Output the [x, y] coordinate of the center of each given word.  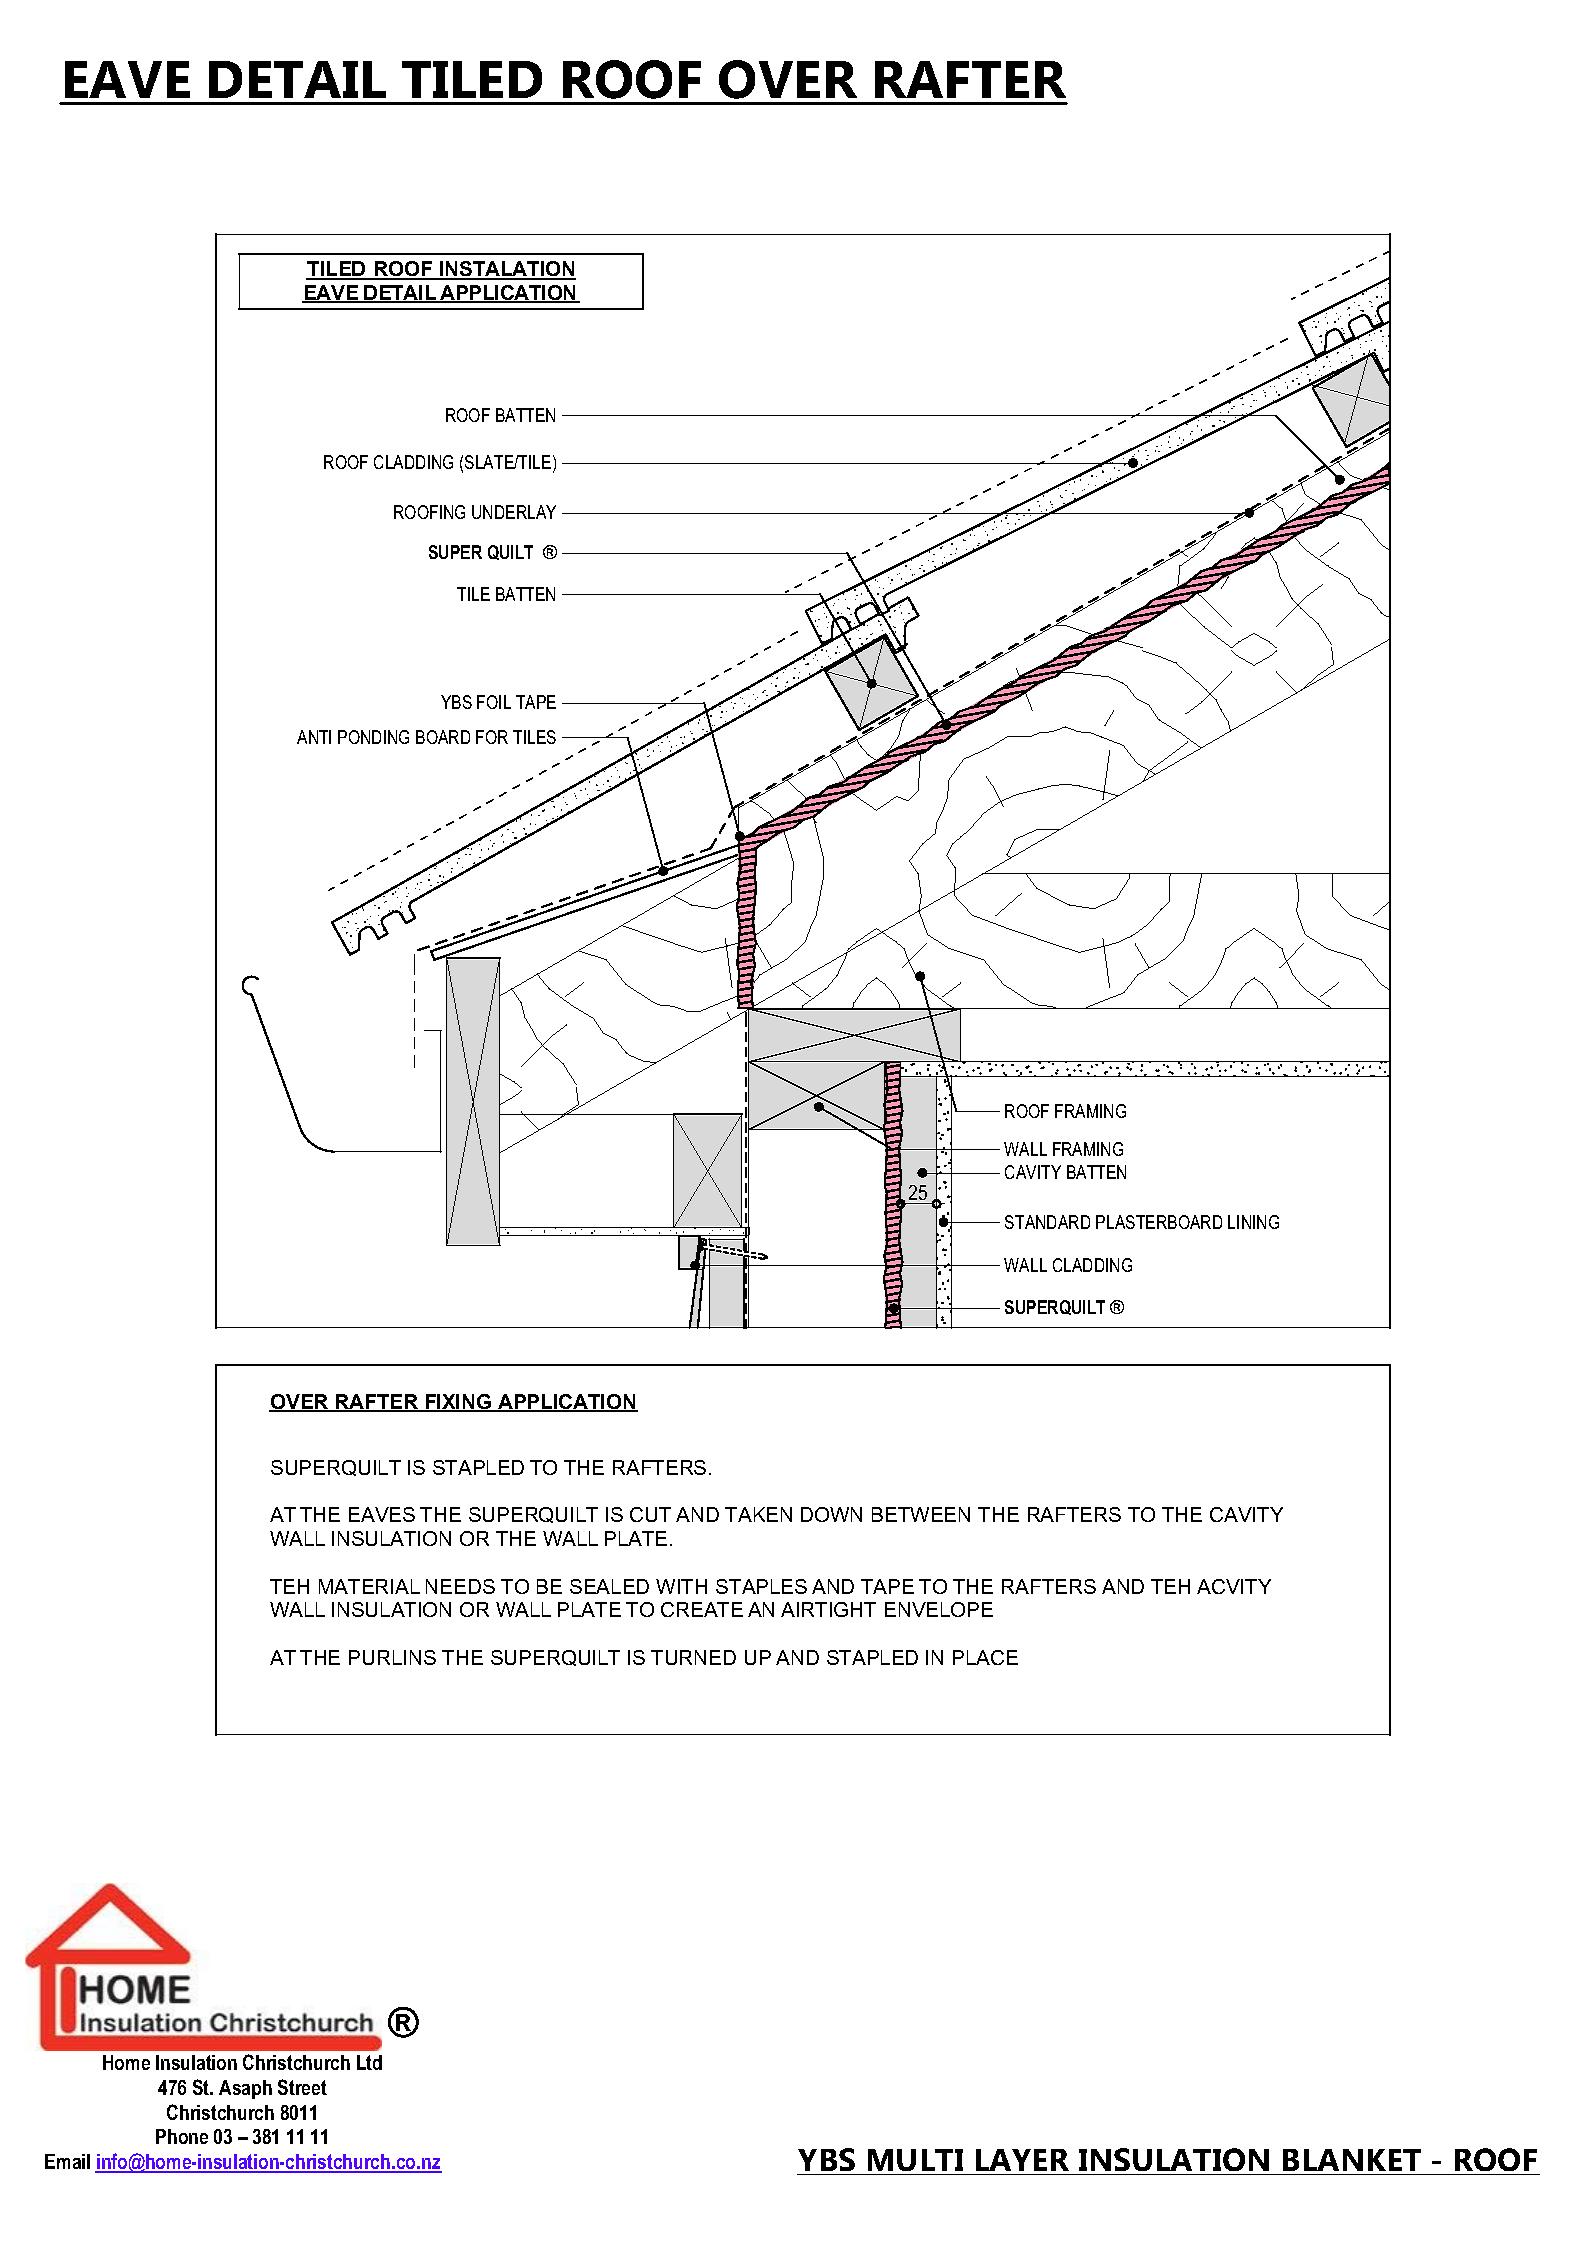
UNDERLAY [514, 512]
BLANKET [1352, 2160]
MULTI [915, 2162]
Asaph [245, 2089]
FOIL [494, 702]
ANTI [314, 737]
